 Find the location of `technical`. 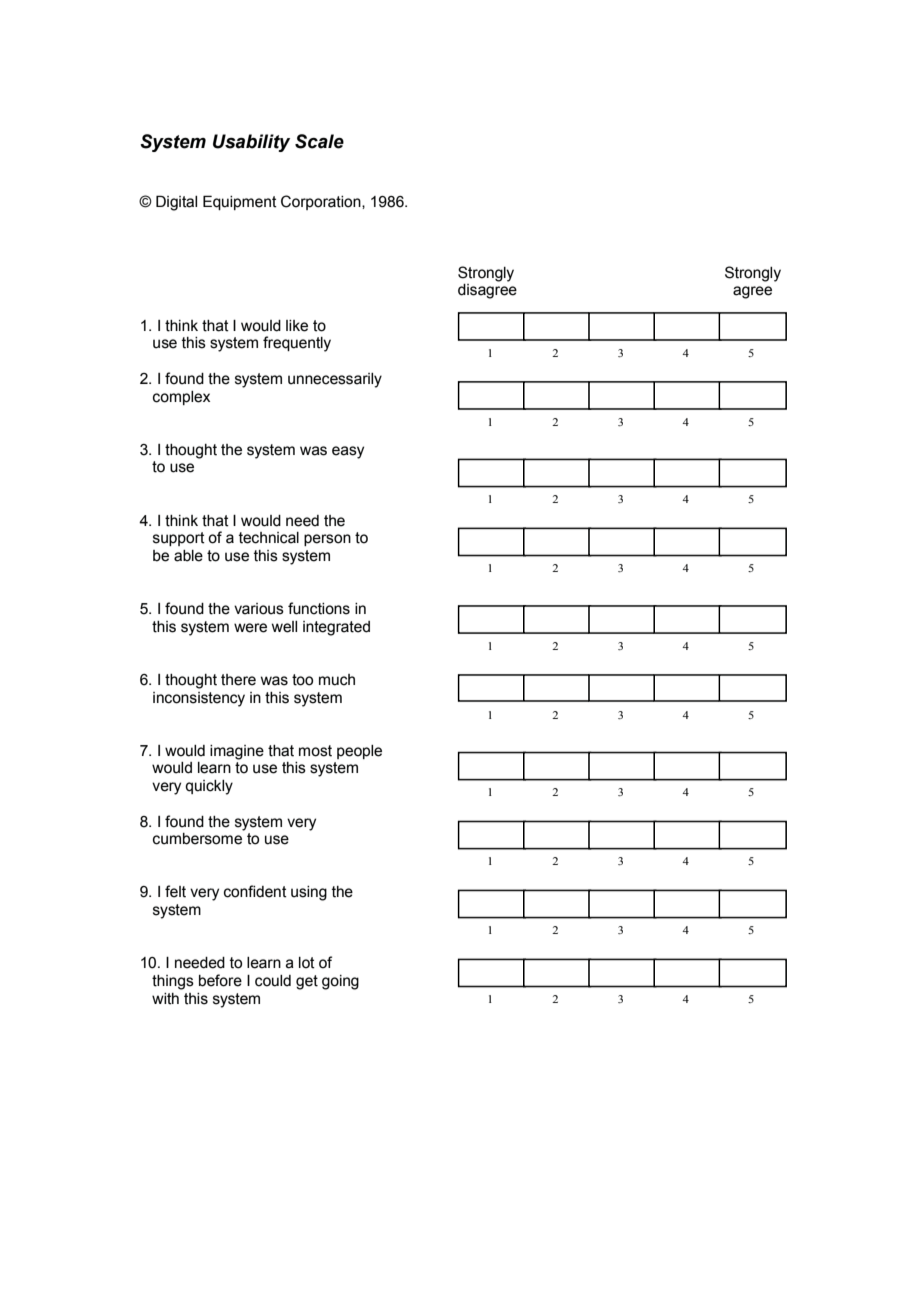

technical is located at coordinates (269, 538).
